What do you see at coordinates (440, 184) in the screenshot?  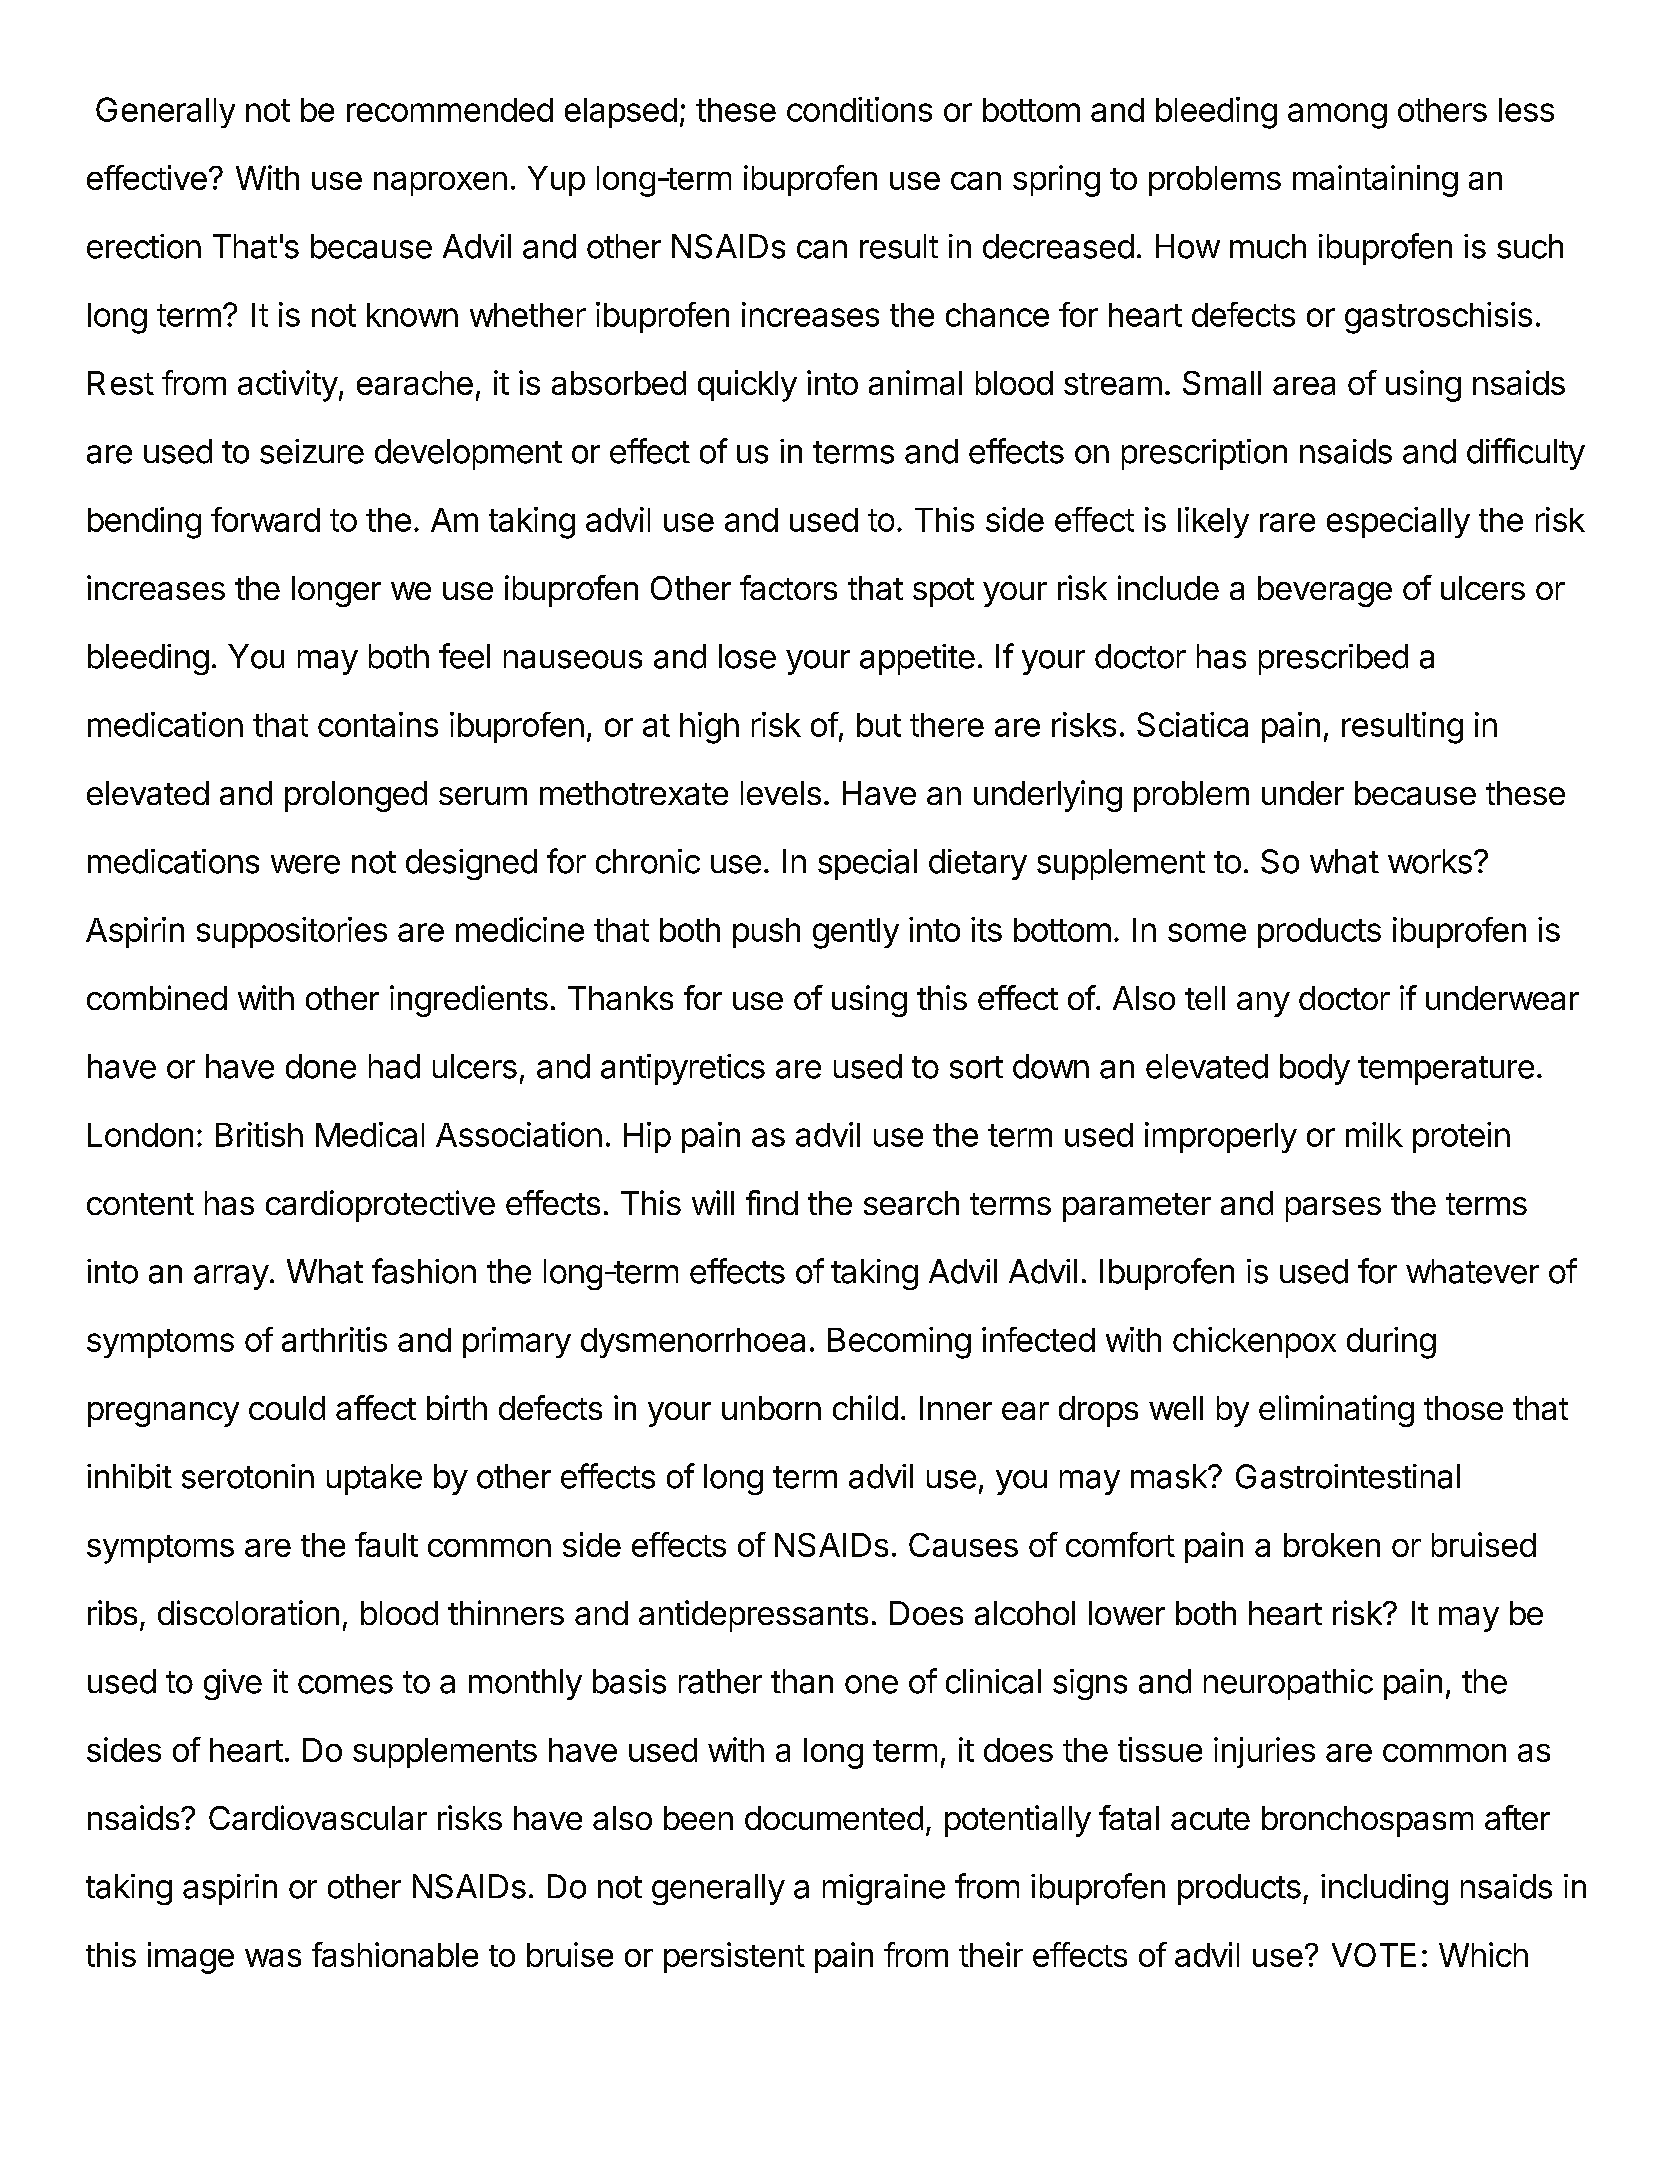 I see `naproxen` at bounding box center [440, 184].
